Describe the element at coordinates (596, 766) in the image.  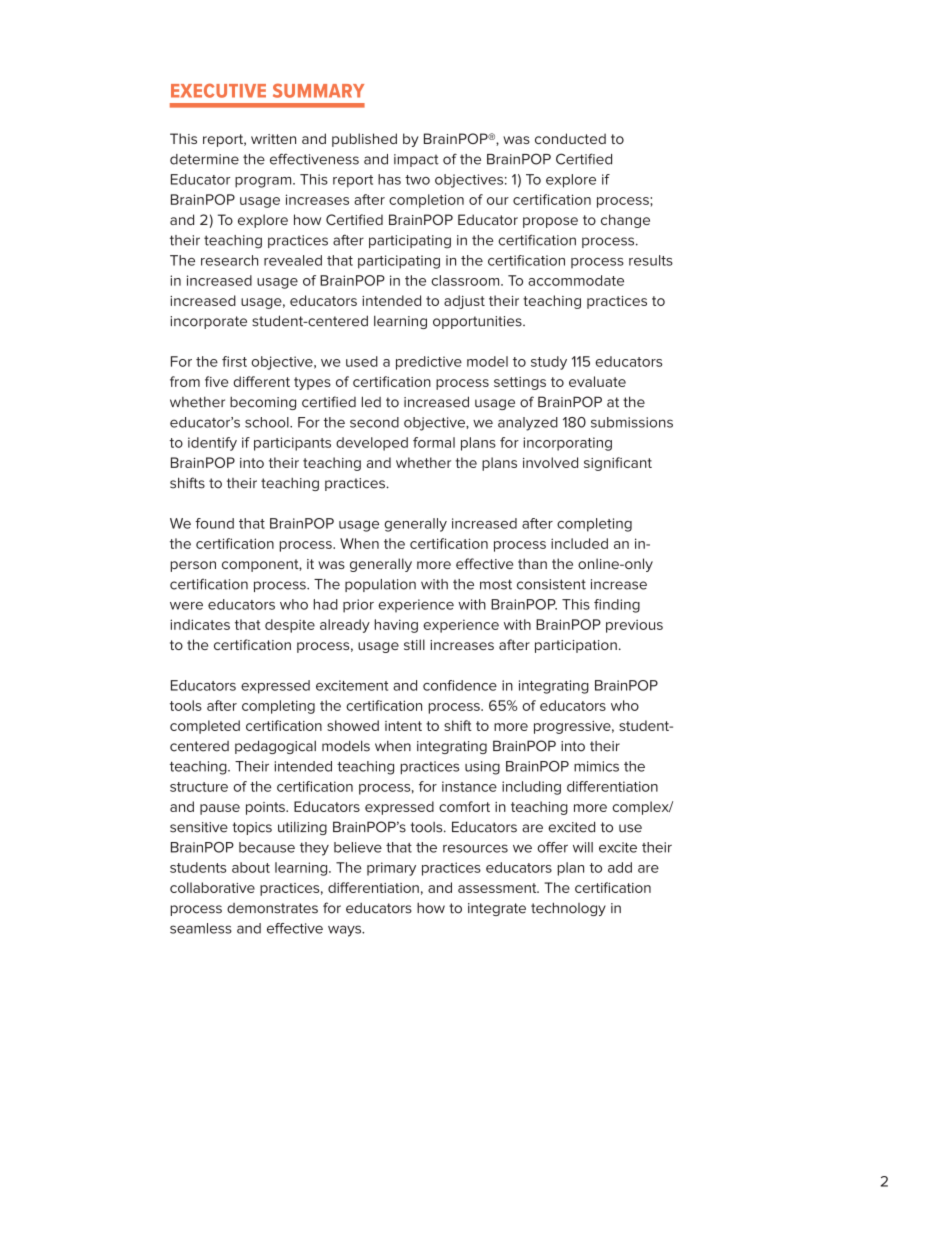
I see `mimics` at that location.
